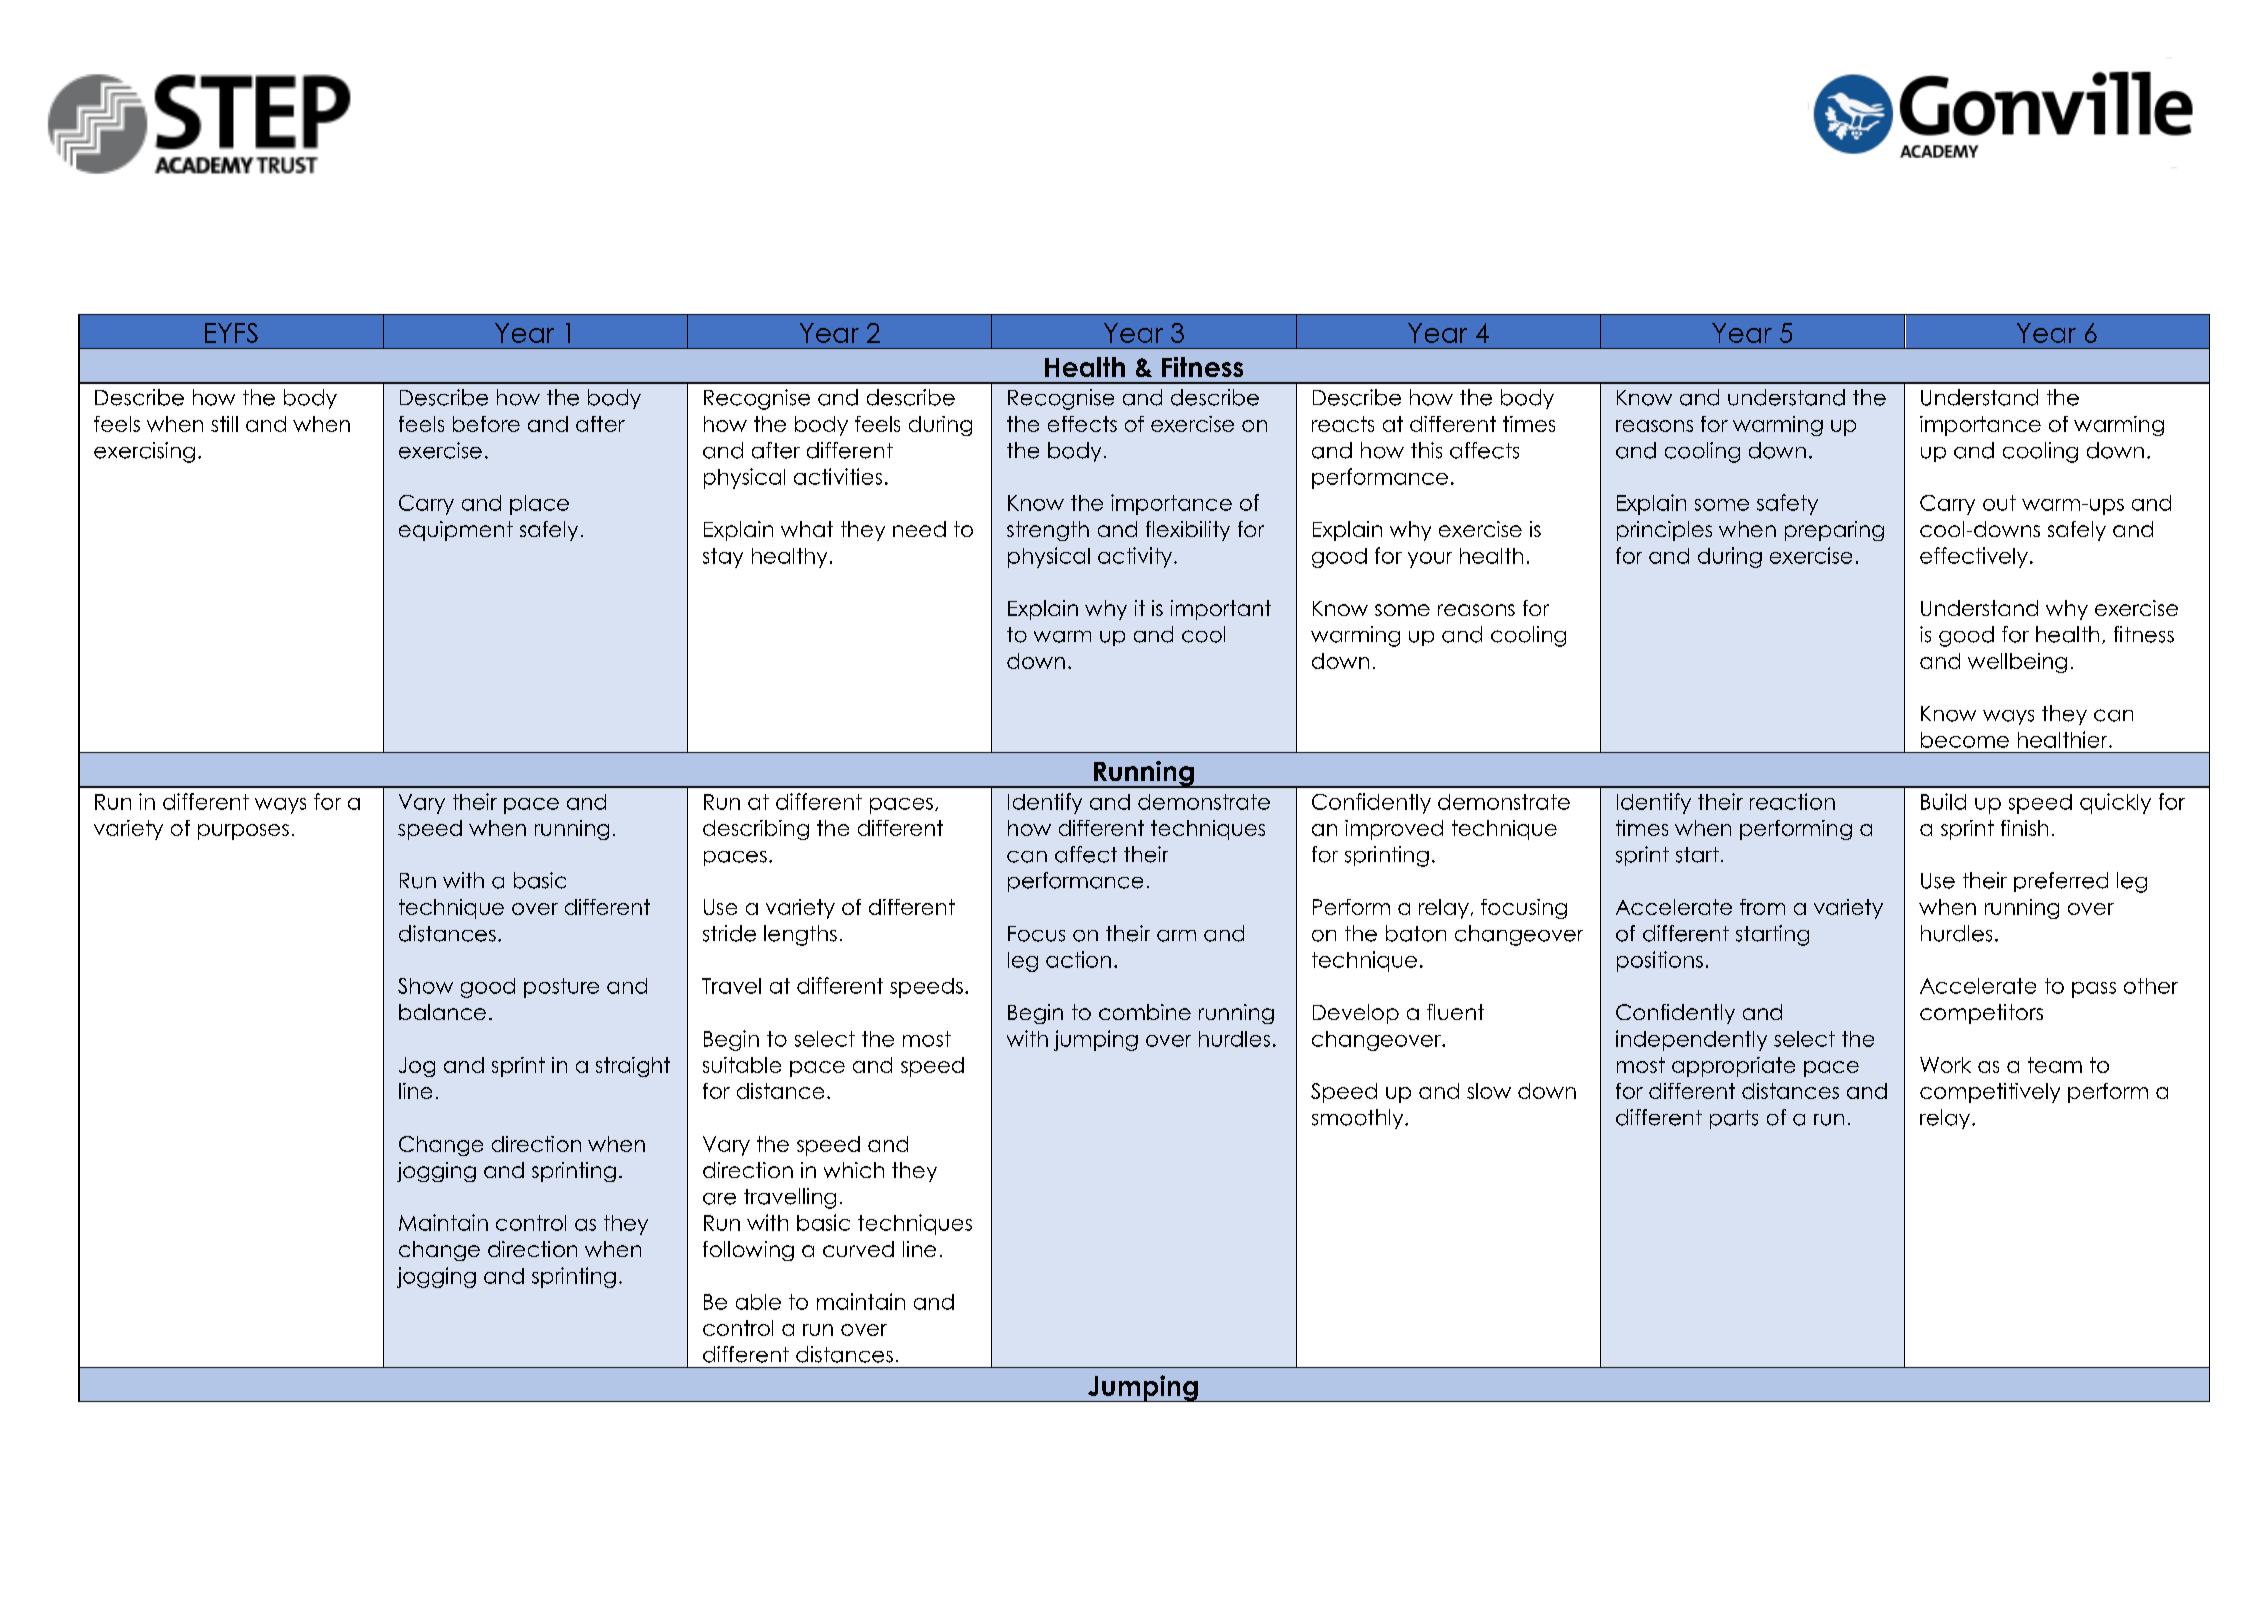 This screenshot has width=2259, height=1597. Describe the element at coordinates (1734, 1119) in the screenshot. I see `parts` at that location.
